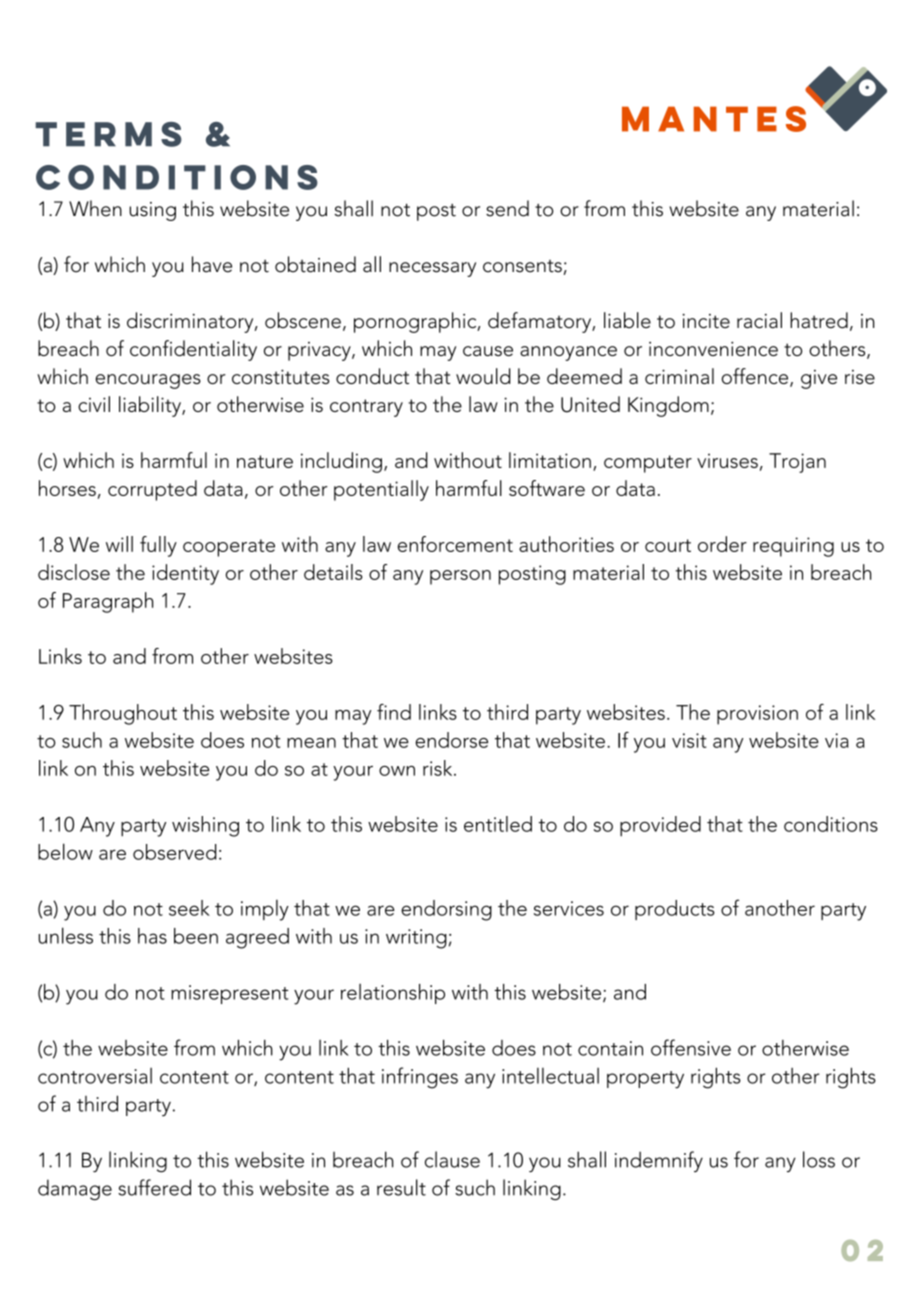 This screenshot has height=1308, width=924. I want to click on using, so click(152, 211).
